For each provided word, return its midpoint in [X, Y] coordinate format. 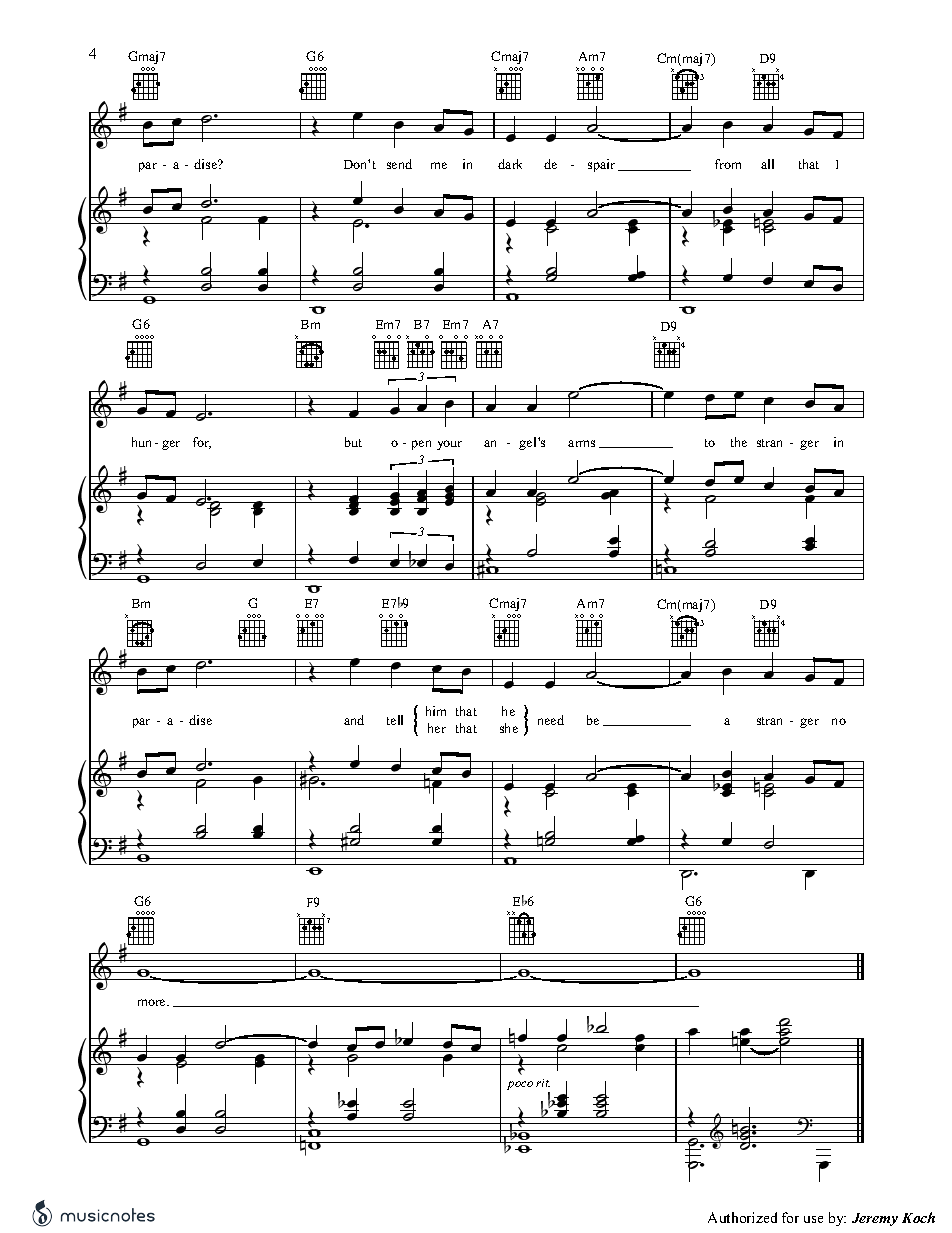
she [509, 728]
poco [520, 1085]
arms [581, 443]
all [767, 164]
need [551, 720]
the [739, 442]
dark [510, 164]
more [153, 1002]
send [399, 164]
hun [141, 442]
